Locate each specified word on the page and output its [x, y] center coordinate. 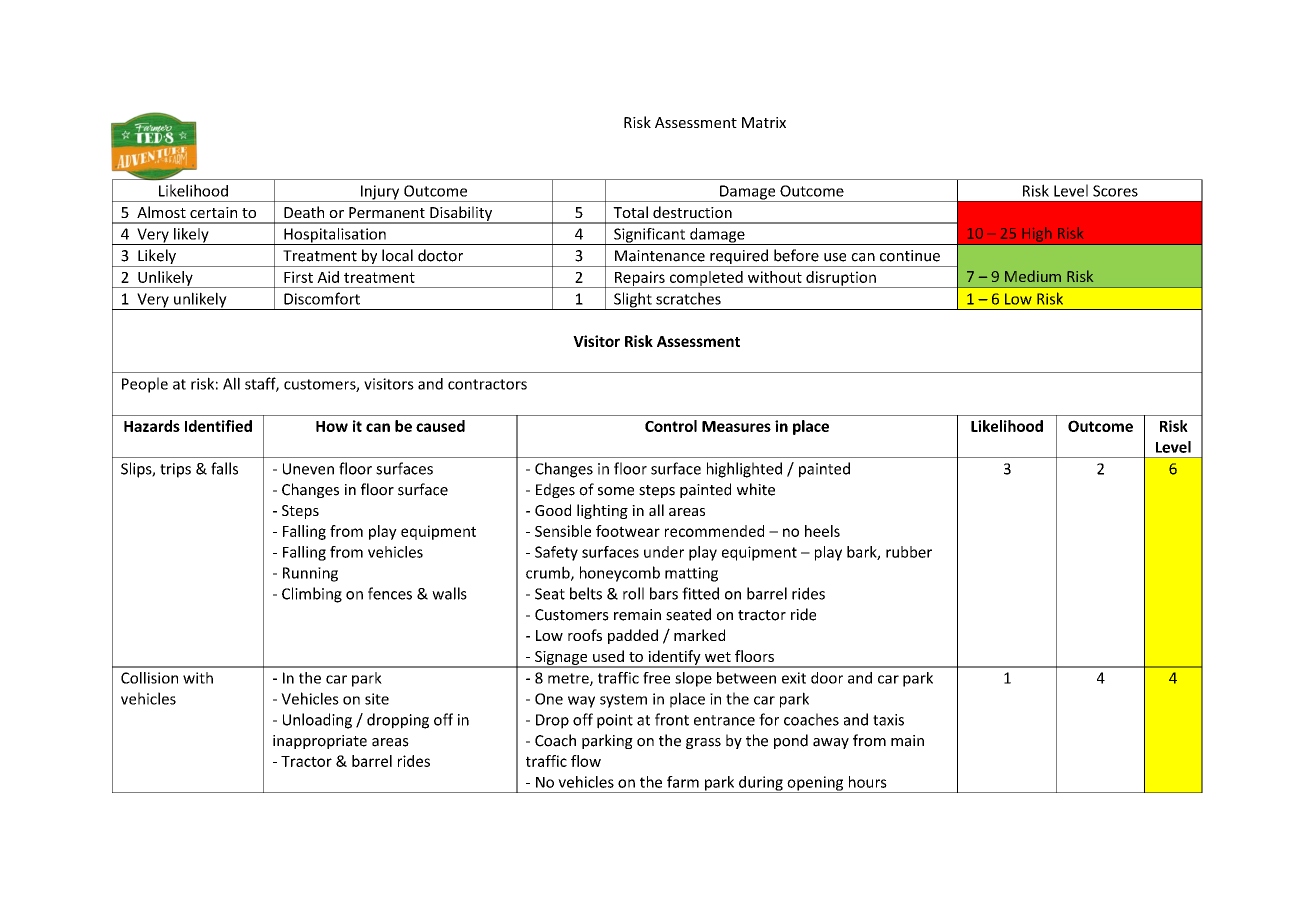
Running [310, 574]
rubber [909, 552]
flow [586, 761]
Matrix [764, 122]
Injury [380, 193]
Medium [1033, 276]
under [664, 552]
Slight [633, 301]
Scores [1115, 191]
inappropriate [320, 742]
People [145, 385]
